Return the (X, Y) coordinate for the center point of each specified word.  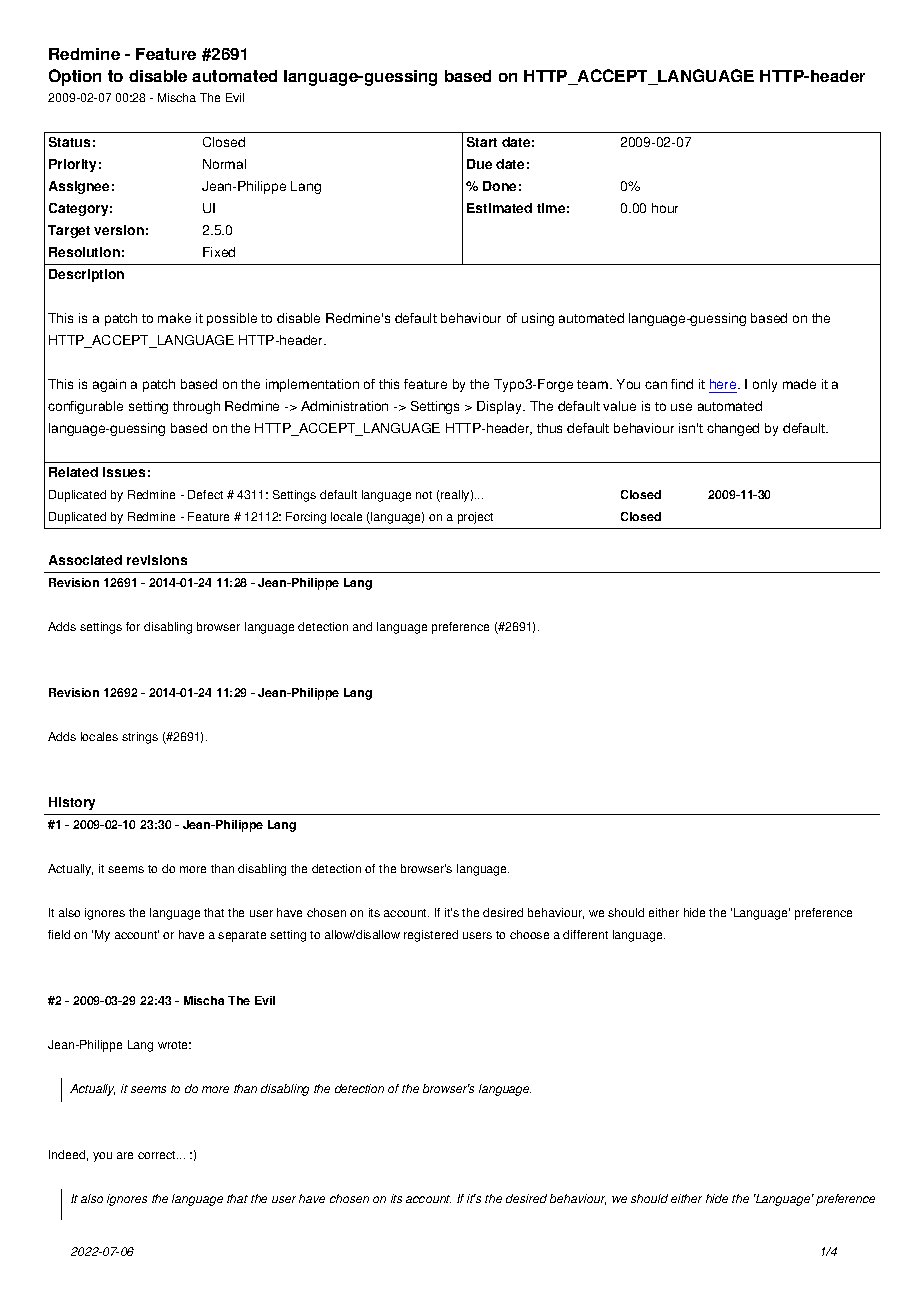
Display (501, 407)
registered (431, 936)
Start (482, 142)
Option (75, 77)
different (585, 934)
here (724, 384)
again (109, 385)
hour (665, 208)
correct (158, 1155)
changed (733, 429)
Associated (85, 560)
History (72, 803)
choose (529, 934)
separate (242, 936)
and (362, 626)
